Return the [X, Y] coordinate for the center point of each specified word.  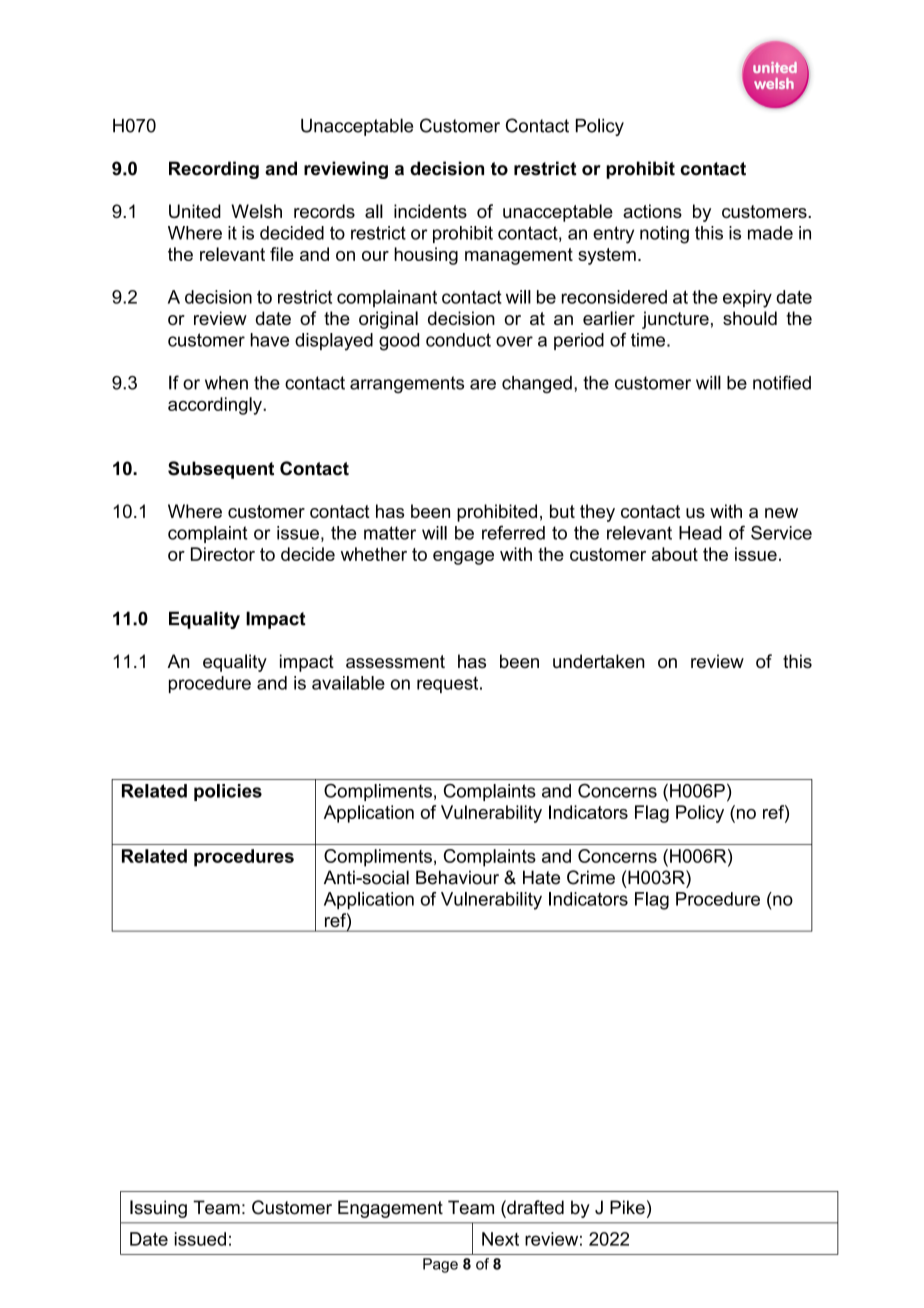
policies [228, 792]
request [449, 684]
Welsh [256, 211]
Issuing [158, 1209]
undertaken [599, 661]
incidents [430, 211]
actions [652, 211]
